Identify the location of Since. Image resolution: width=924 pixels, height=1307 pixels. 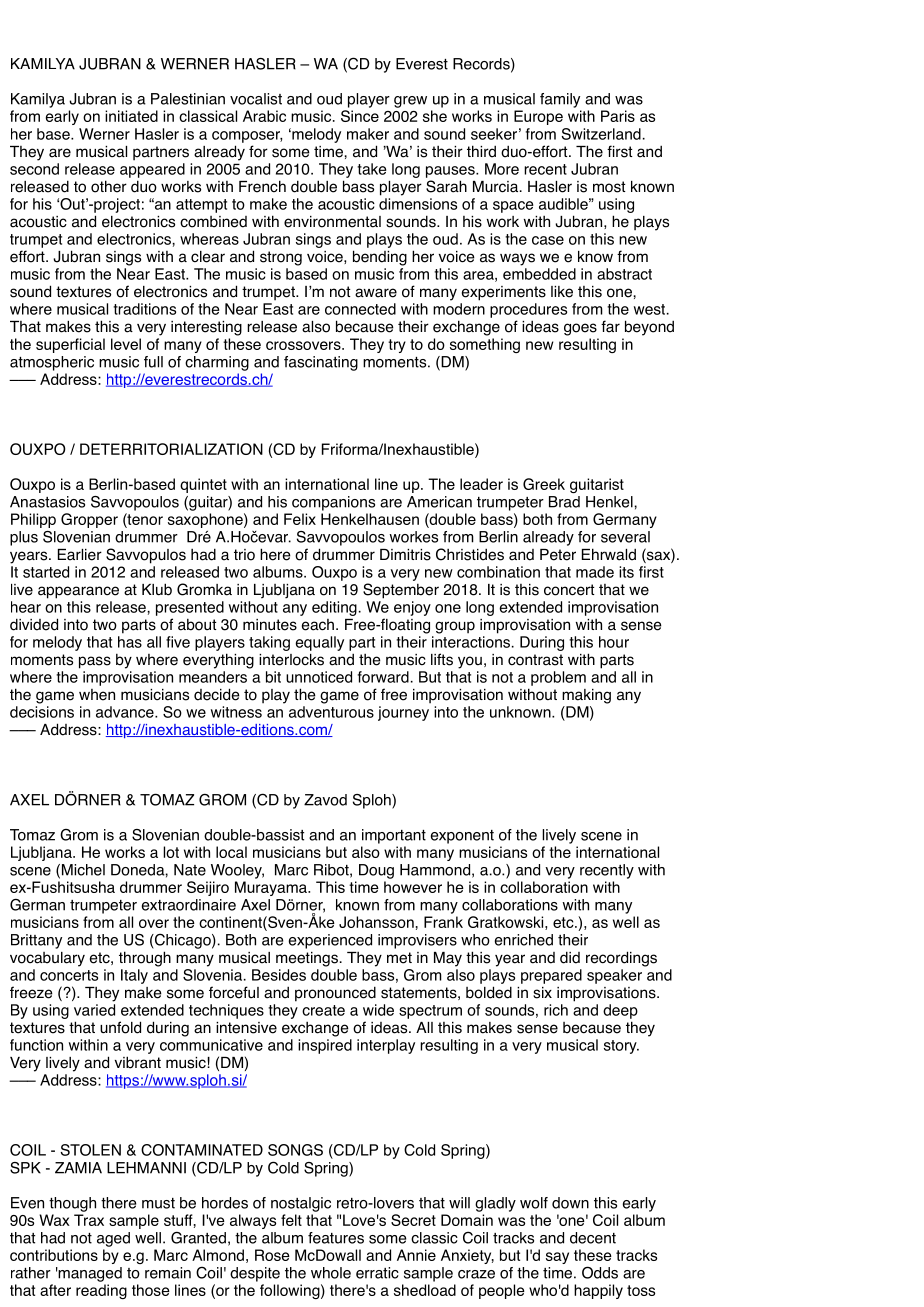
(360, 116).
